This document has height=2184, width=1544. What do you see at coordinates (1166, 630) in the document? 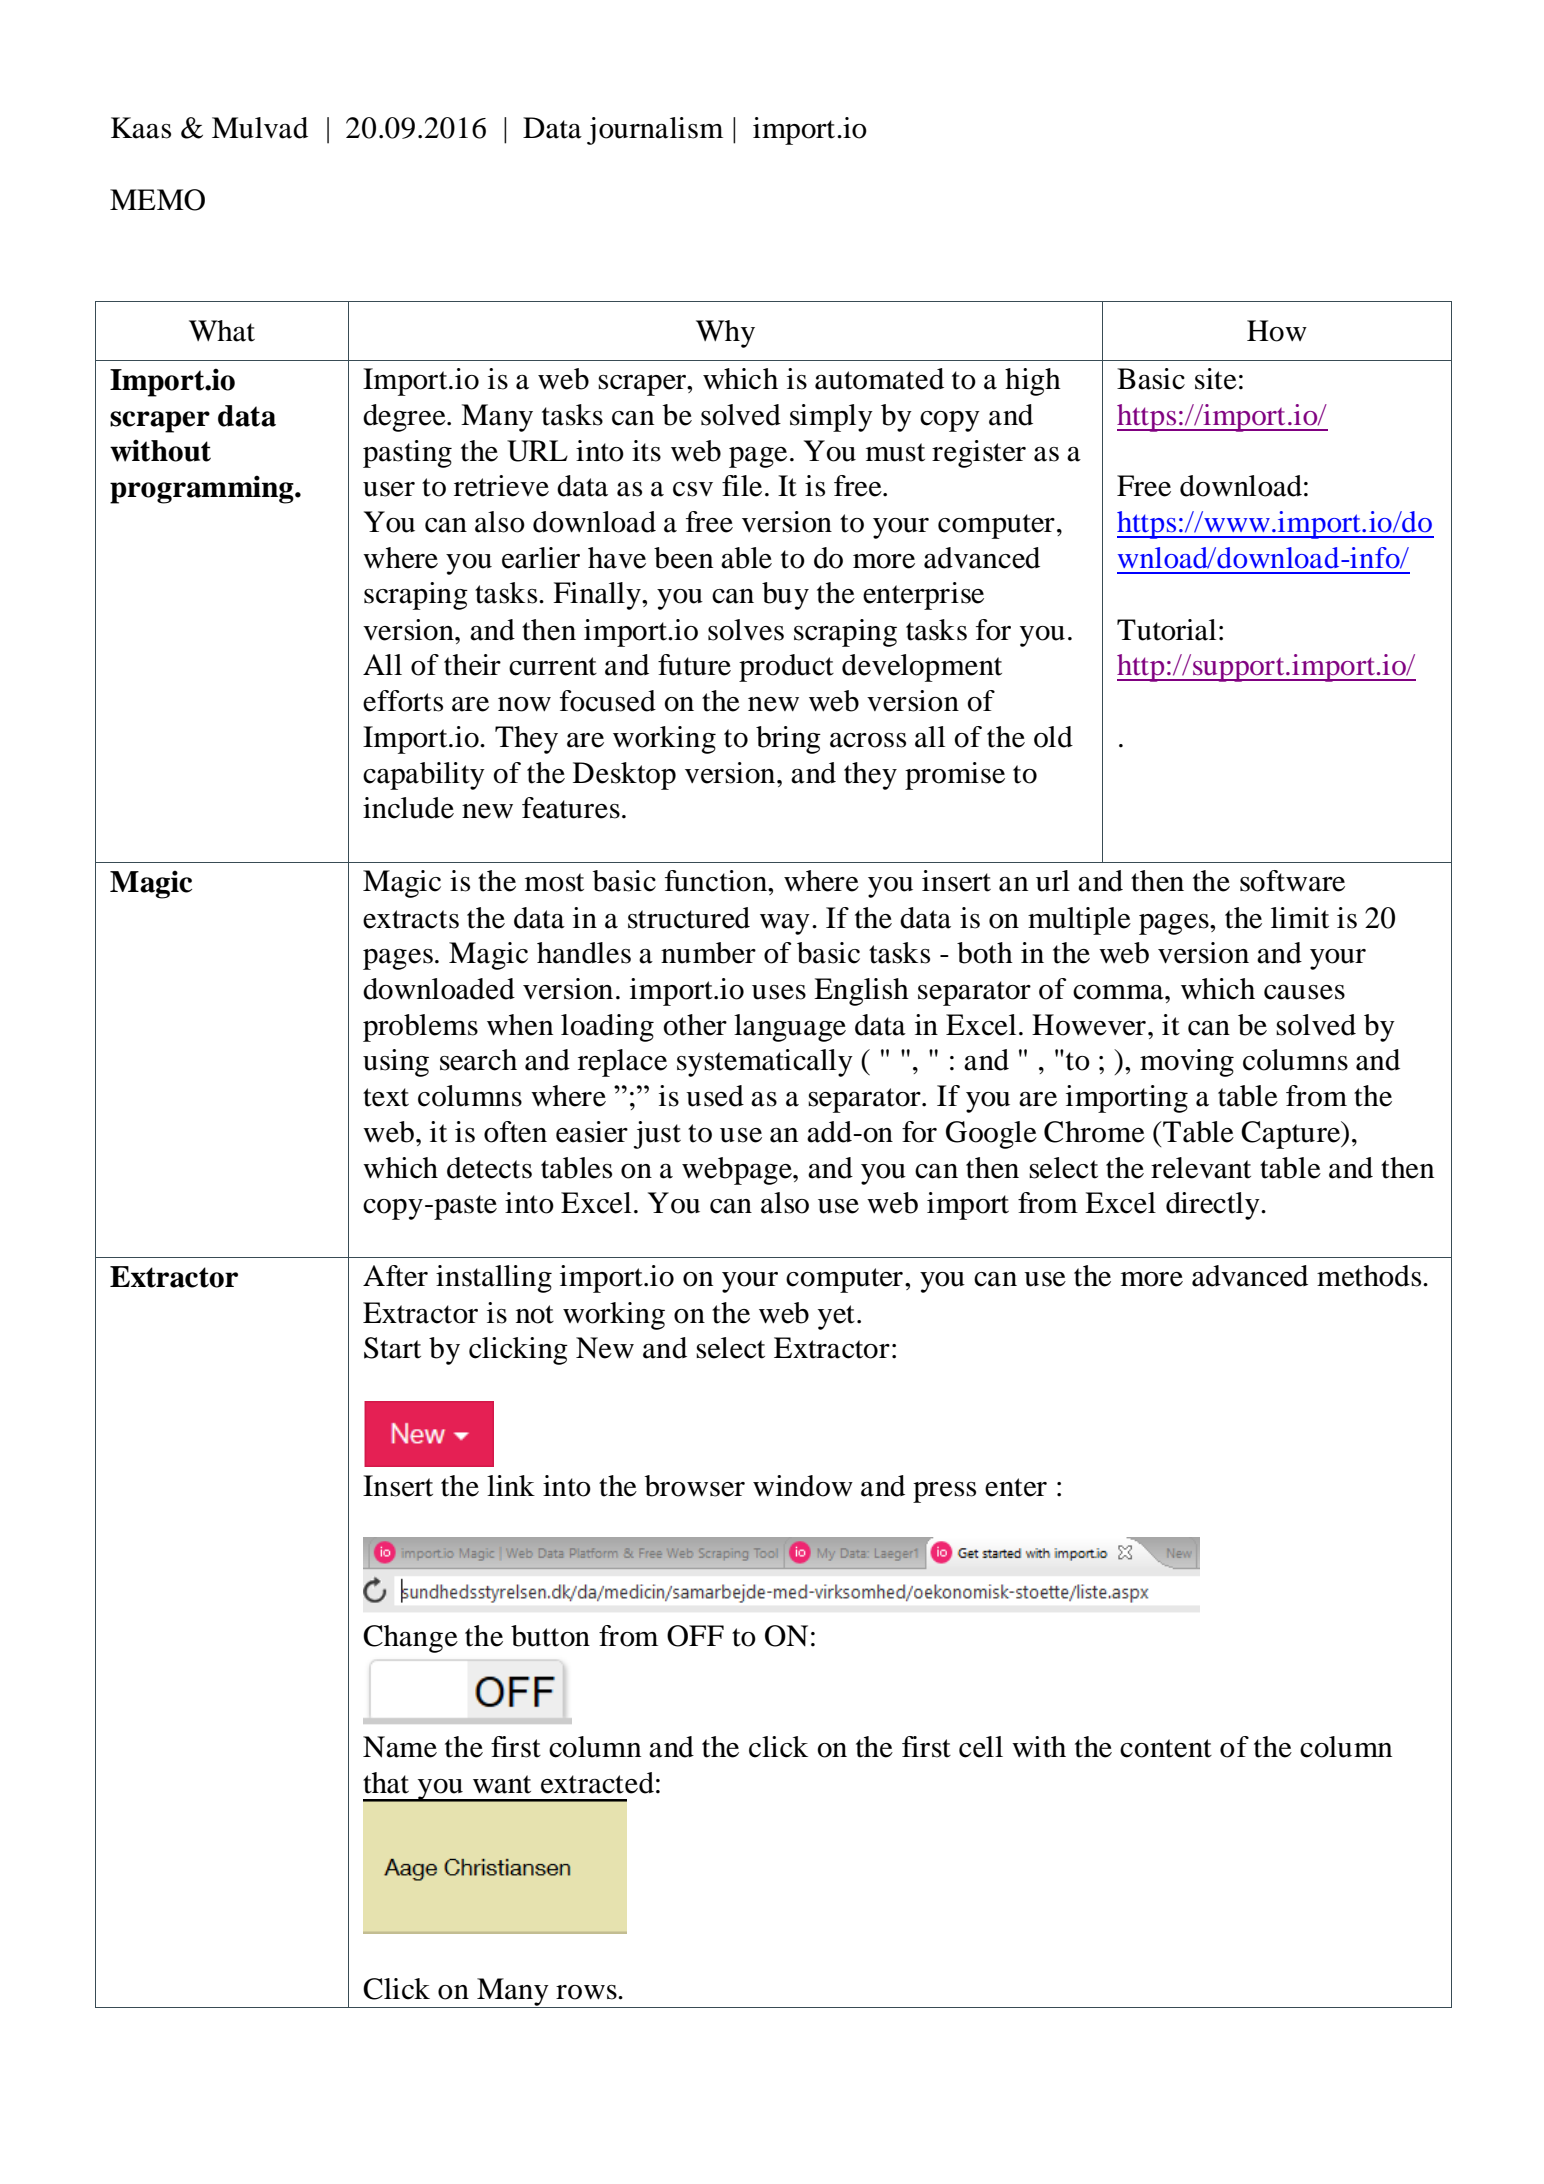
I see `Tutorial` at bounding box center [1166, 630].
